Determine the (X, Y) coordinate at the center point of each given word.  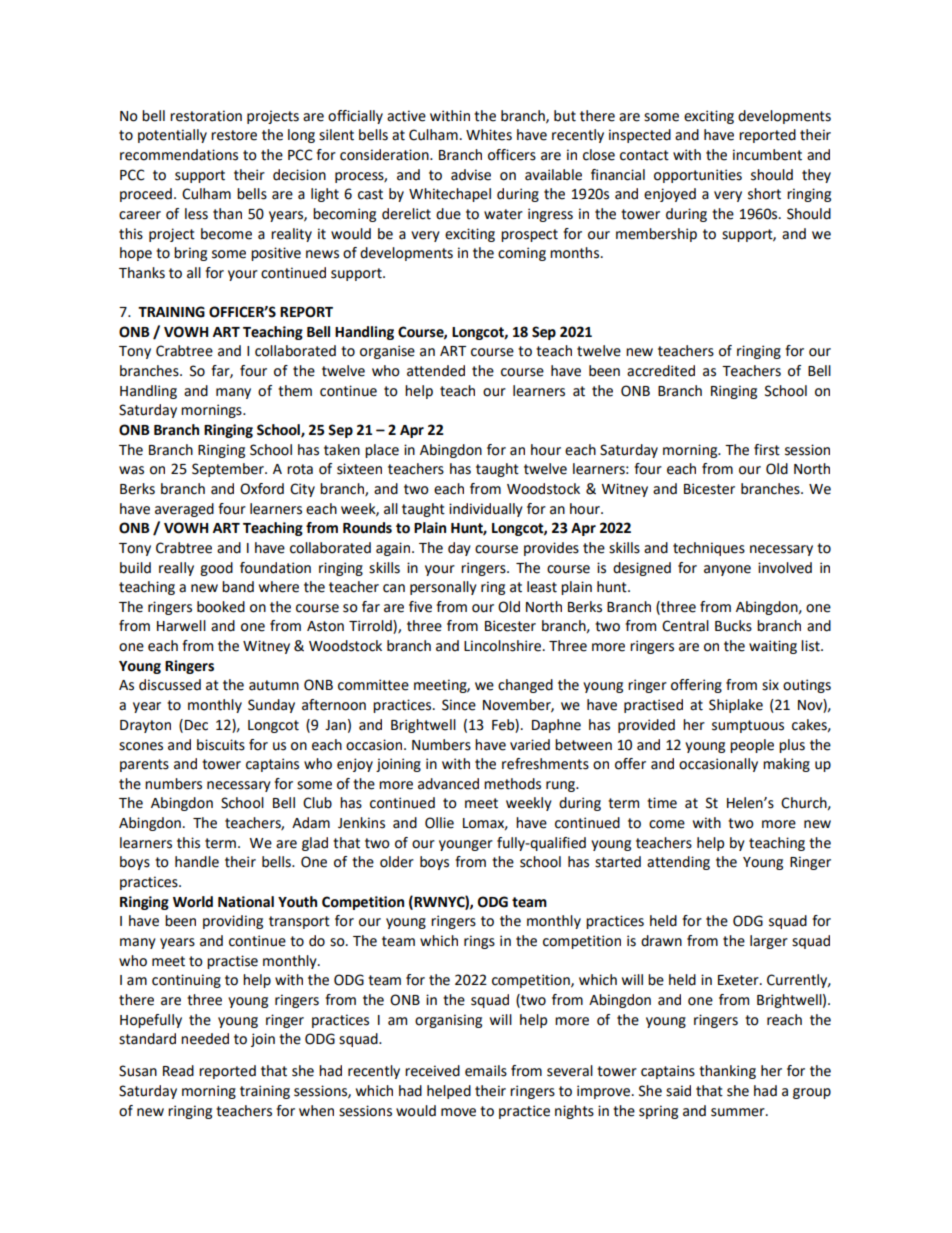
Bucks (733, 626)
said (678, 1091)
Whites (489, 135)
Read (178, 1071)
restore (234, 135)
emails (486, 1071)
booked (221, 607)
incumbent (767, 155)
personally (443, 588)
